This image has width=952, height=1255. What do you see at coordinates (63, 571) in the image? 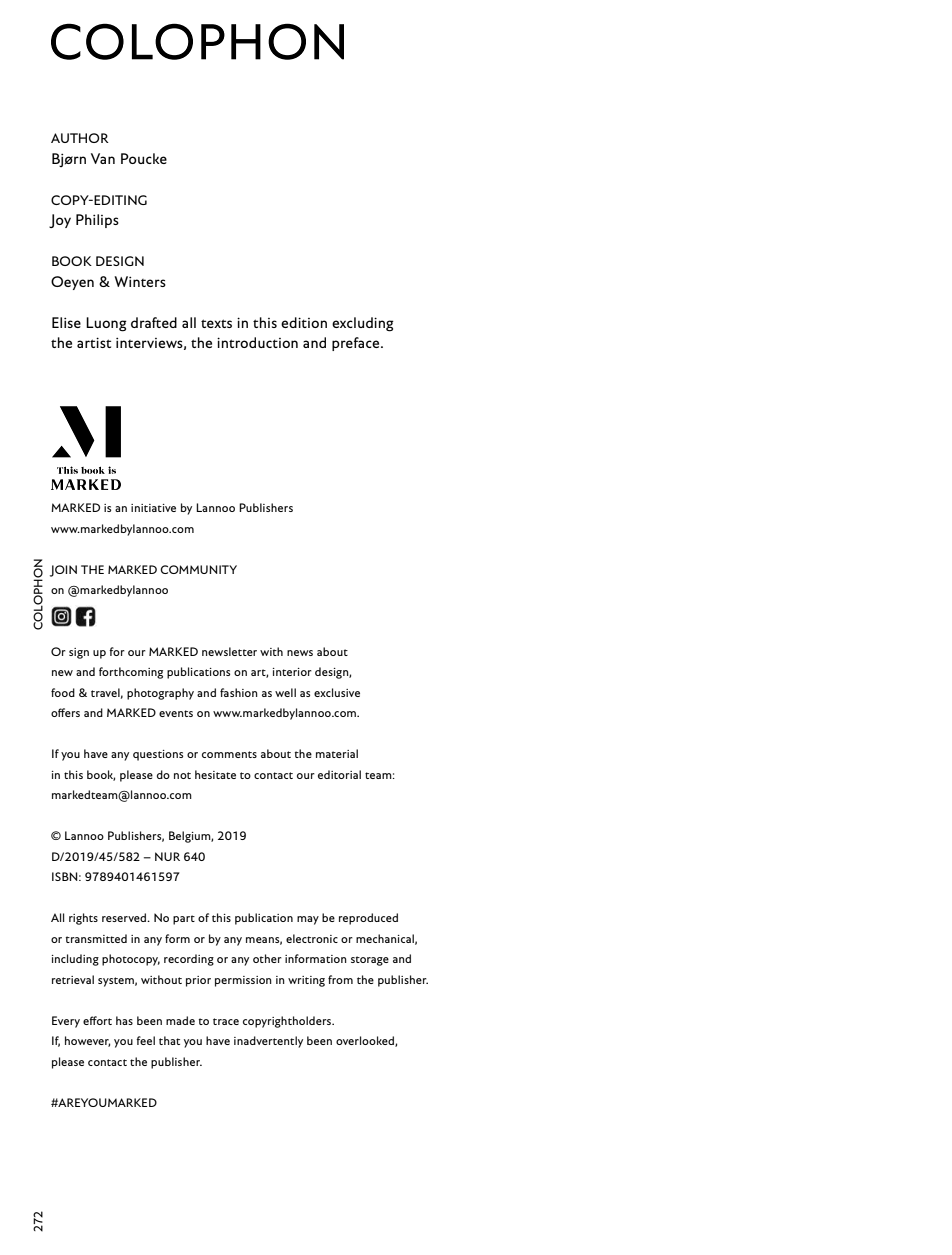
I see `JOIN` at bounding box center [63, 571].
